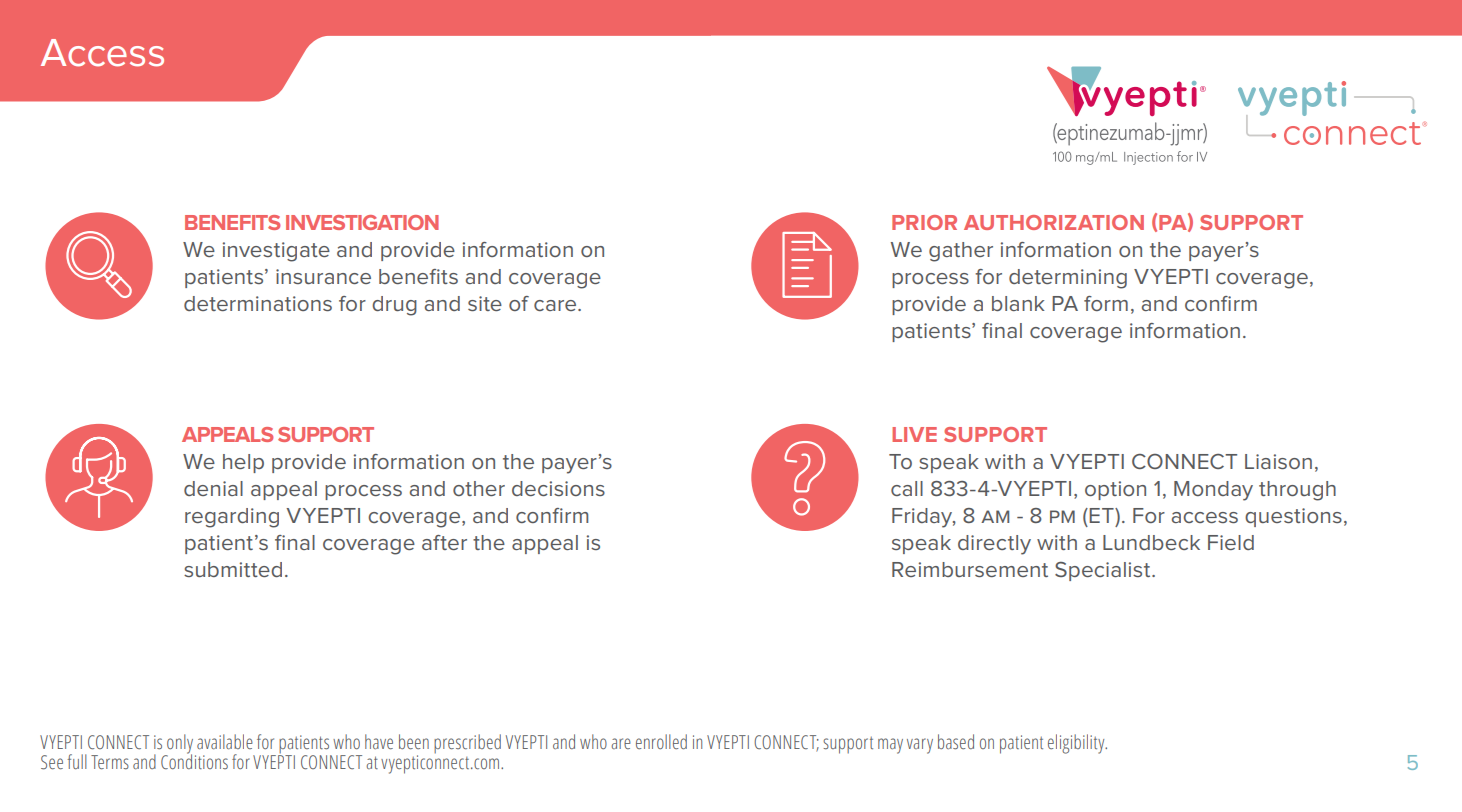 This screenshot has height=812, width=1462. I want to click on denial, so click(213, 488).
